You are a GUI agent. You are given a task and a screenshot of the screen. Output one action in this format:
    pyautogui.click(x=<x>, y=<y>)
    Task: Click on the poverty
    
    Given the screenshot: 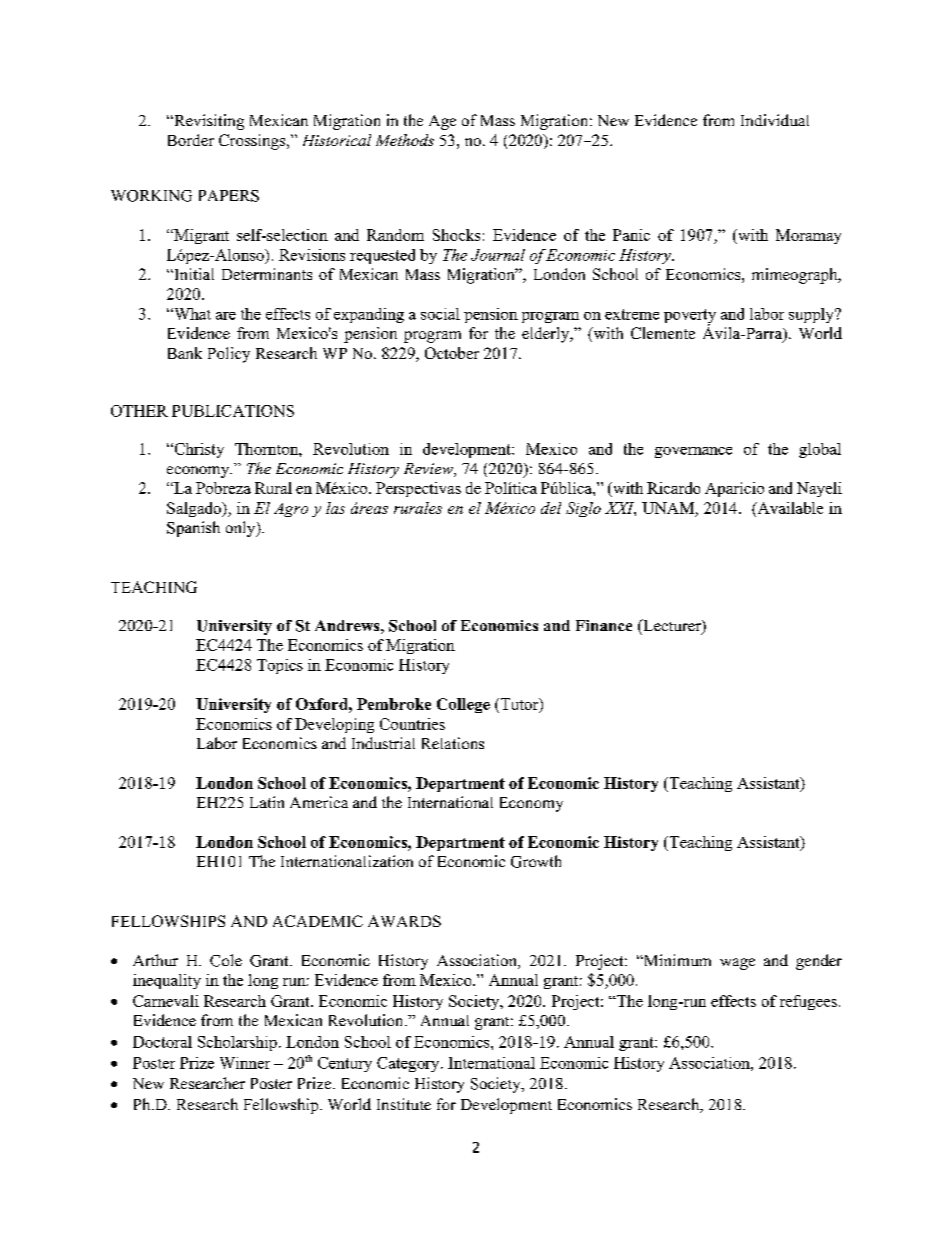 What is the action you would take?
    pyautogui.click(x=690, y=317)
